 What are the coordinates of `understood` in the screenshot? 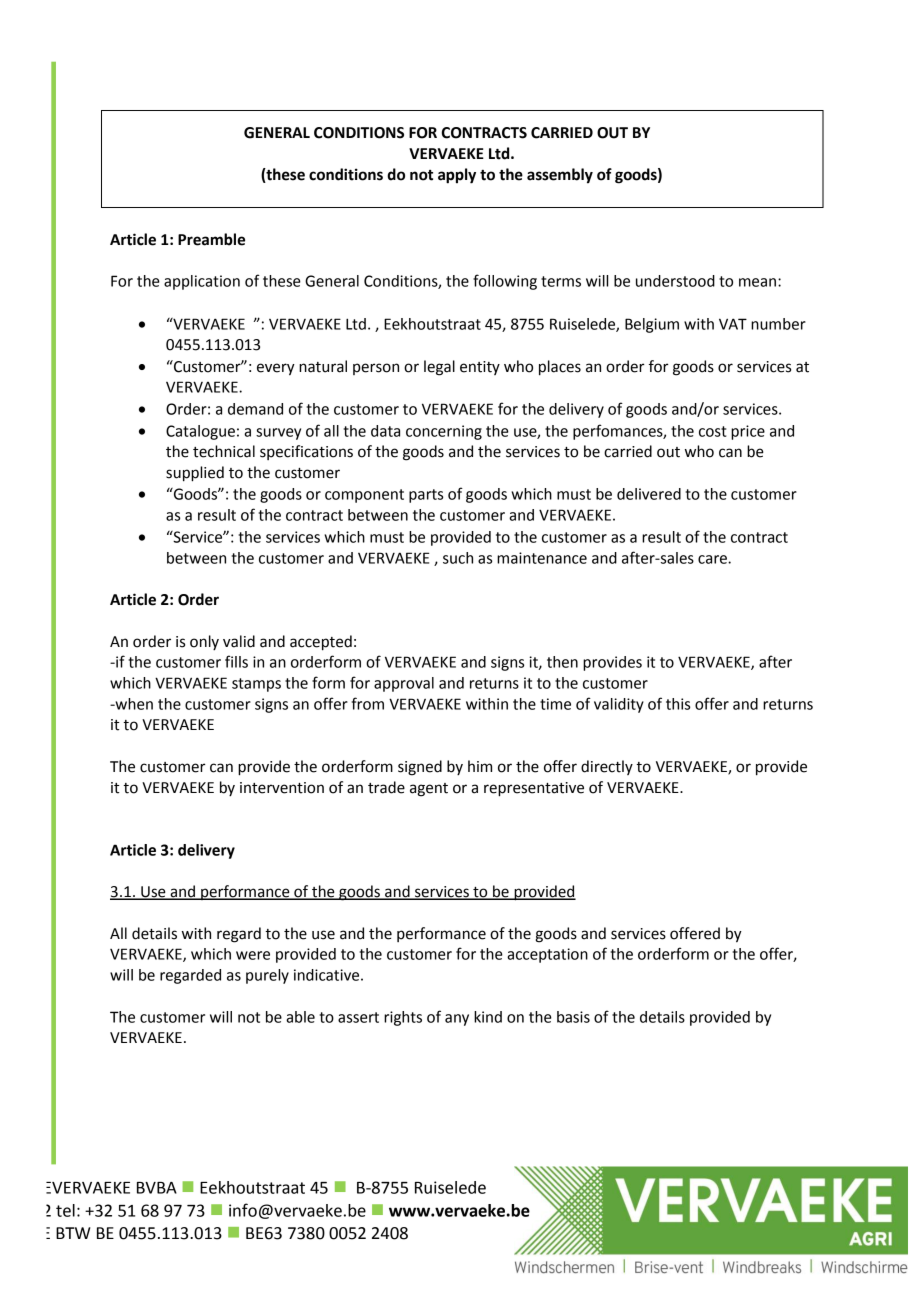 It's located at (675, 281).
